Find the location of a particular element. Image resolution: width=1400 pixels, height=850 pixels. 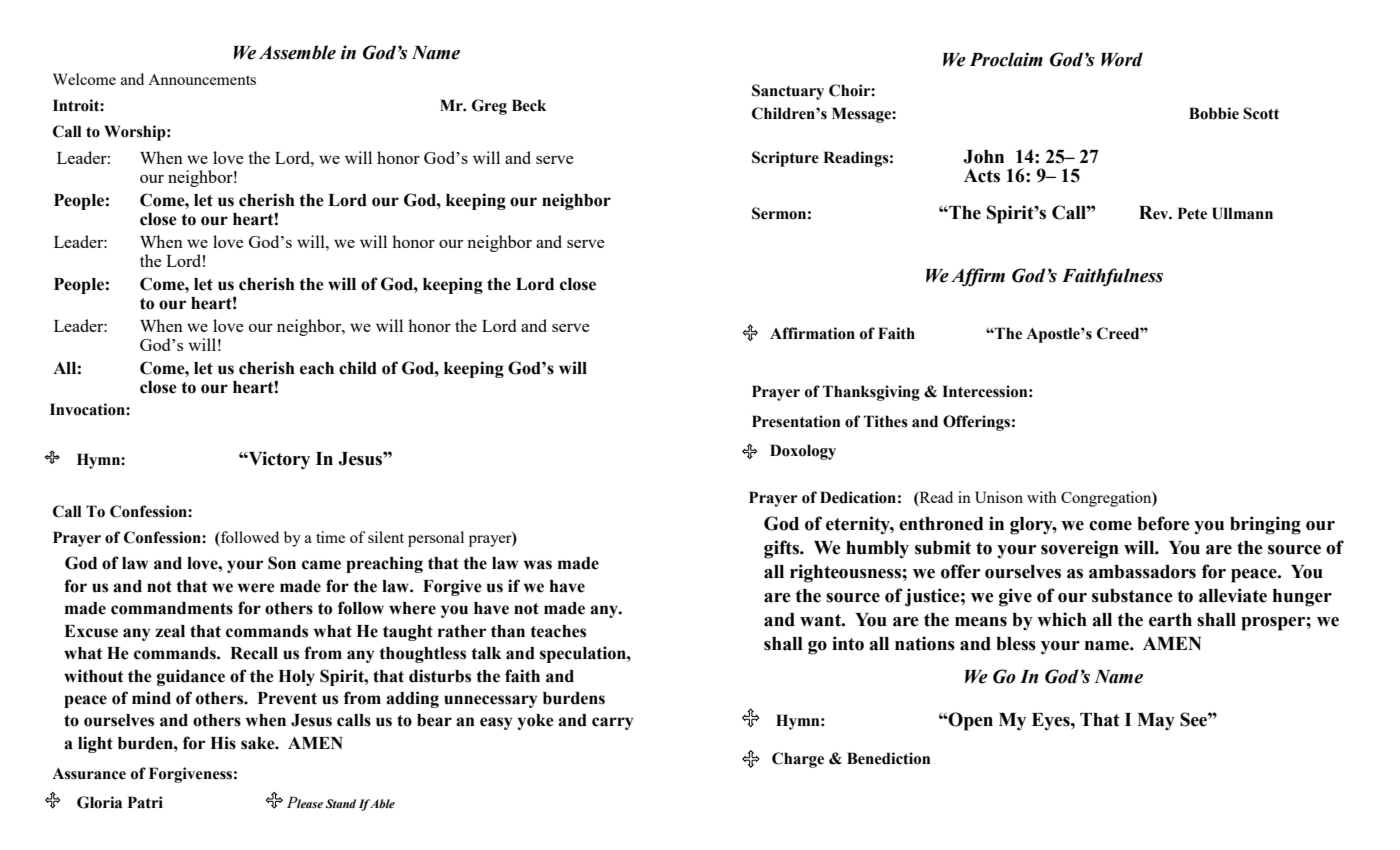

Scripture is located at coordinates (785, 159).
